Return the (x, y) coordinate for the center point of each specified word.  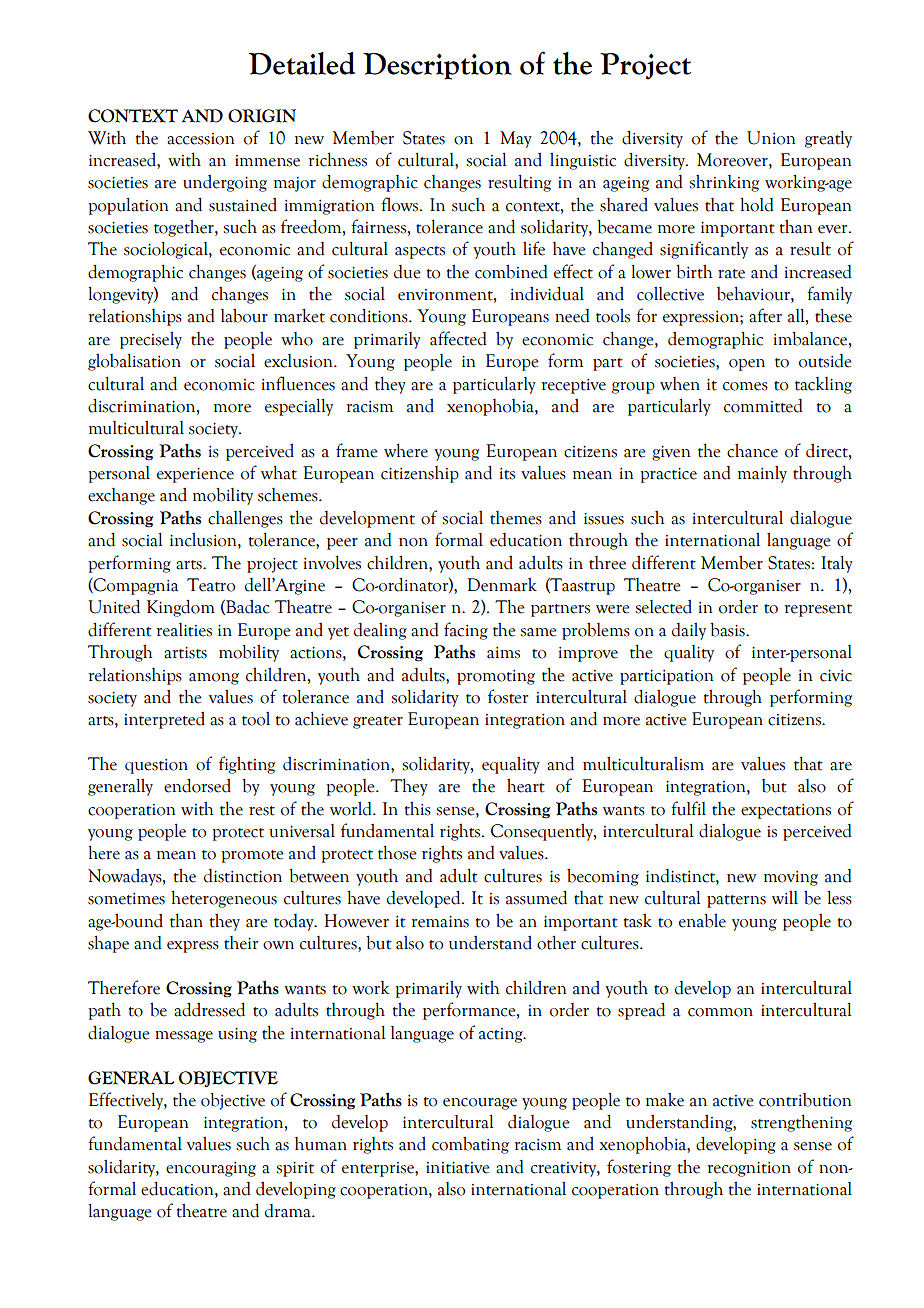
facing (466, 631)
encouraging (211, 1169)
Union (771, 138)
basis (728, 629)
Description (437, 66)
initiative (458, 1168)
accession (200, 139)
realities (184, 630)
